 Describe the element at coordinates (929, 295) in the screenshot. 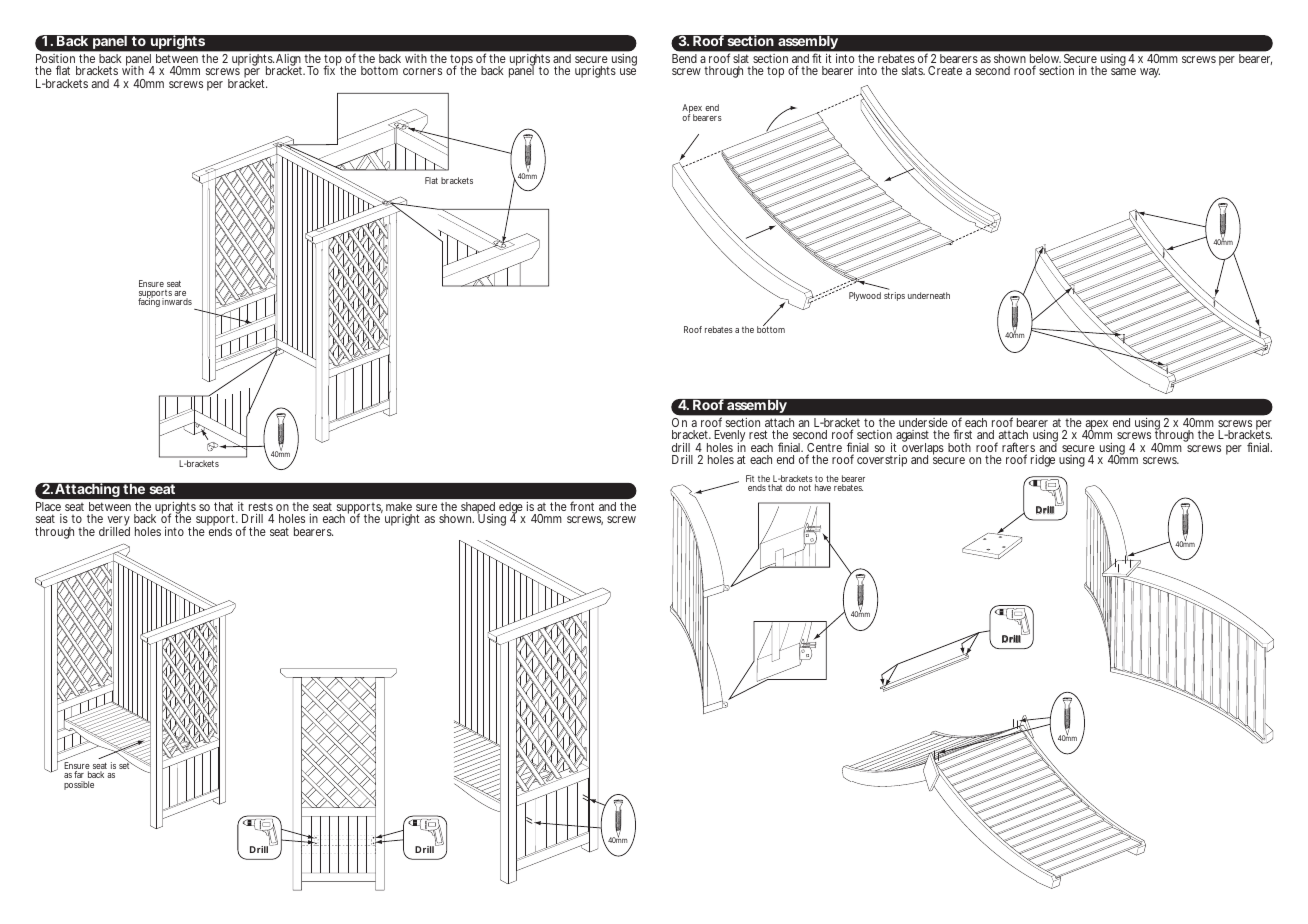

I see `underneath` at that location.
